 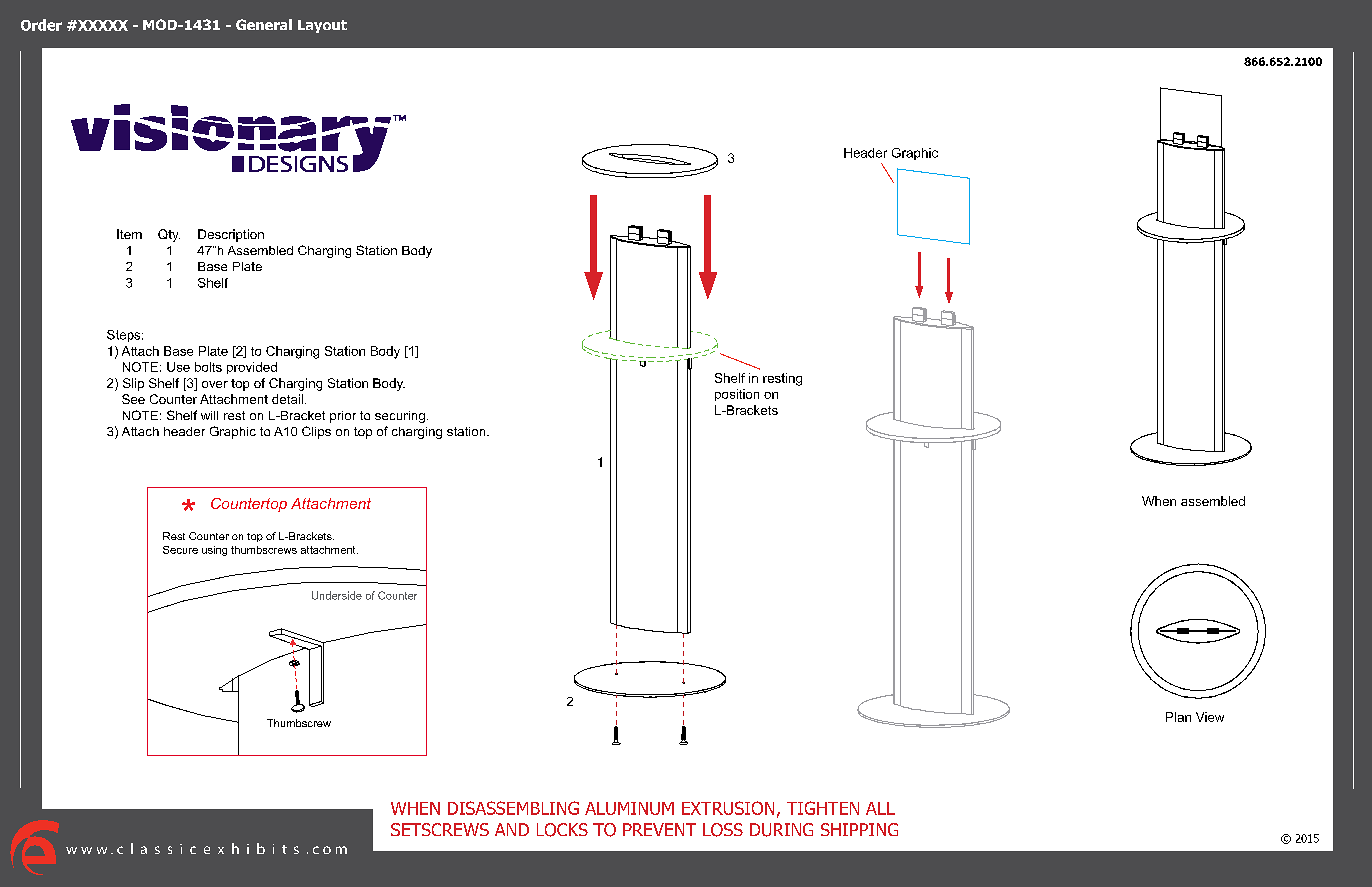 What do you see at coordinates (322, 26) in the document?
I see `Layout` at bounding box center [322, 26].
